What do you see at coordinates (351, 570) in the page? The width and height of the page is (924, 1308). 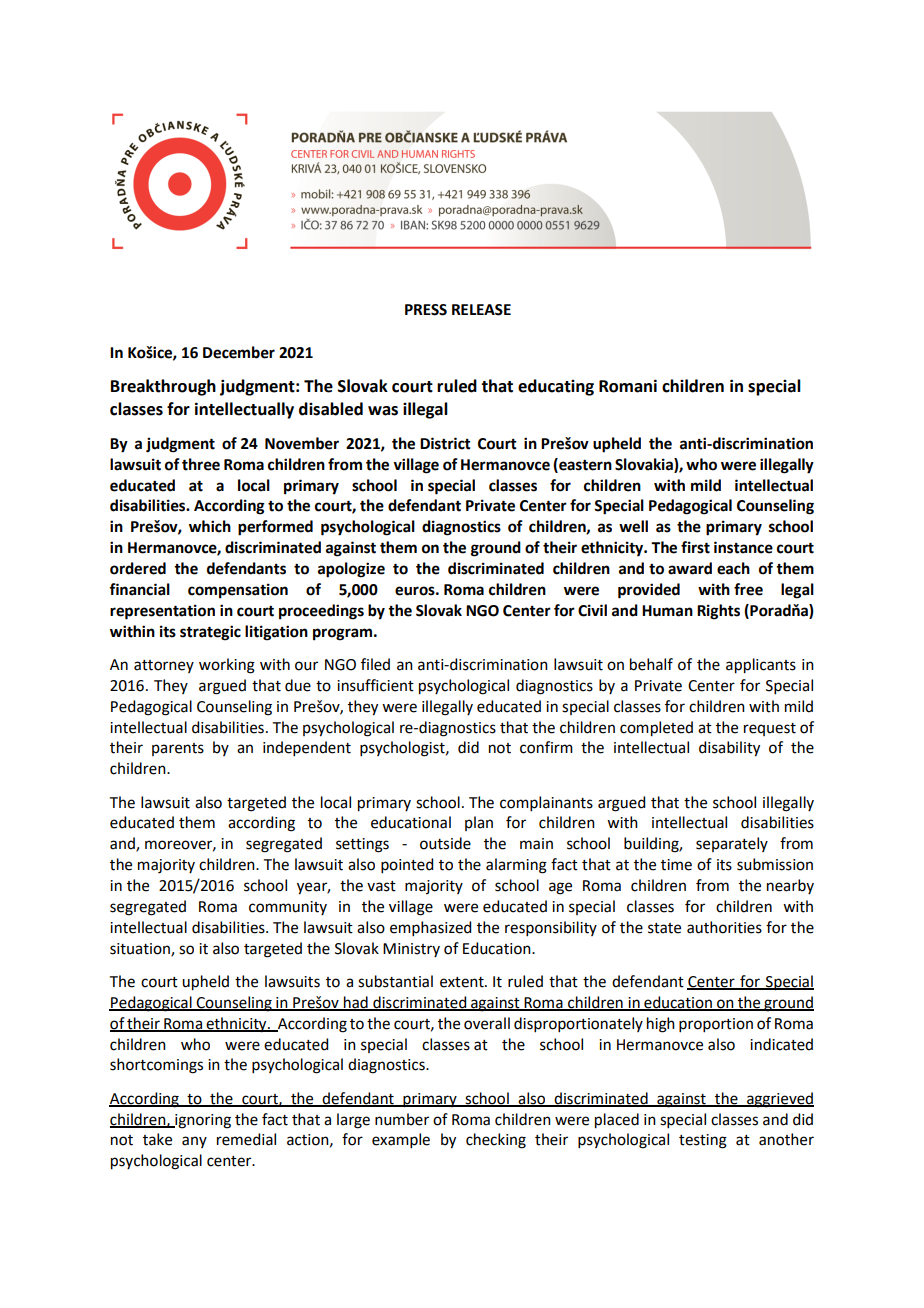 I see `apologize` at bounding box center [351, 570].
